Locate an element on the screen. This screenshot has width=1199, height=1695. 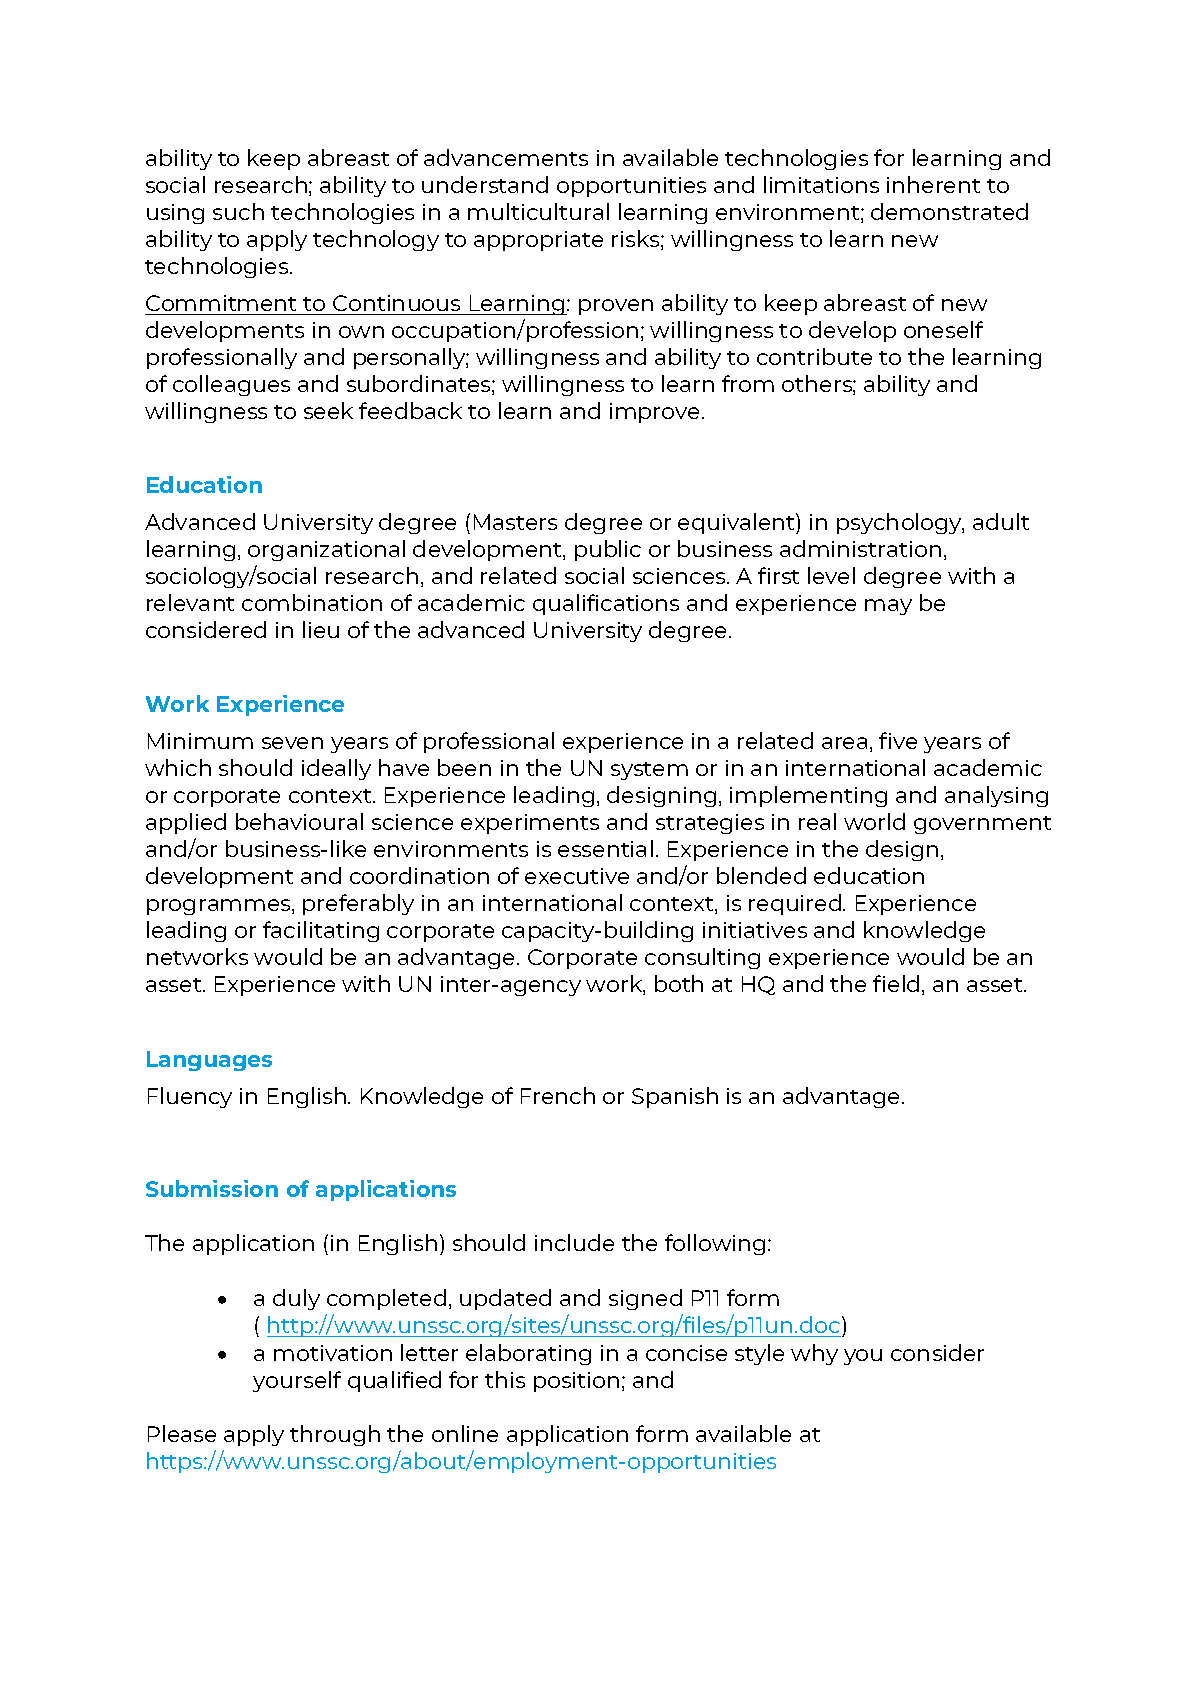
position is located at coordinates (576, 1382).
